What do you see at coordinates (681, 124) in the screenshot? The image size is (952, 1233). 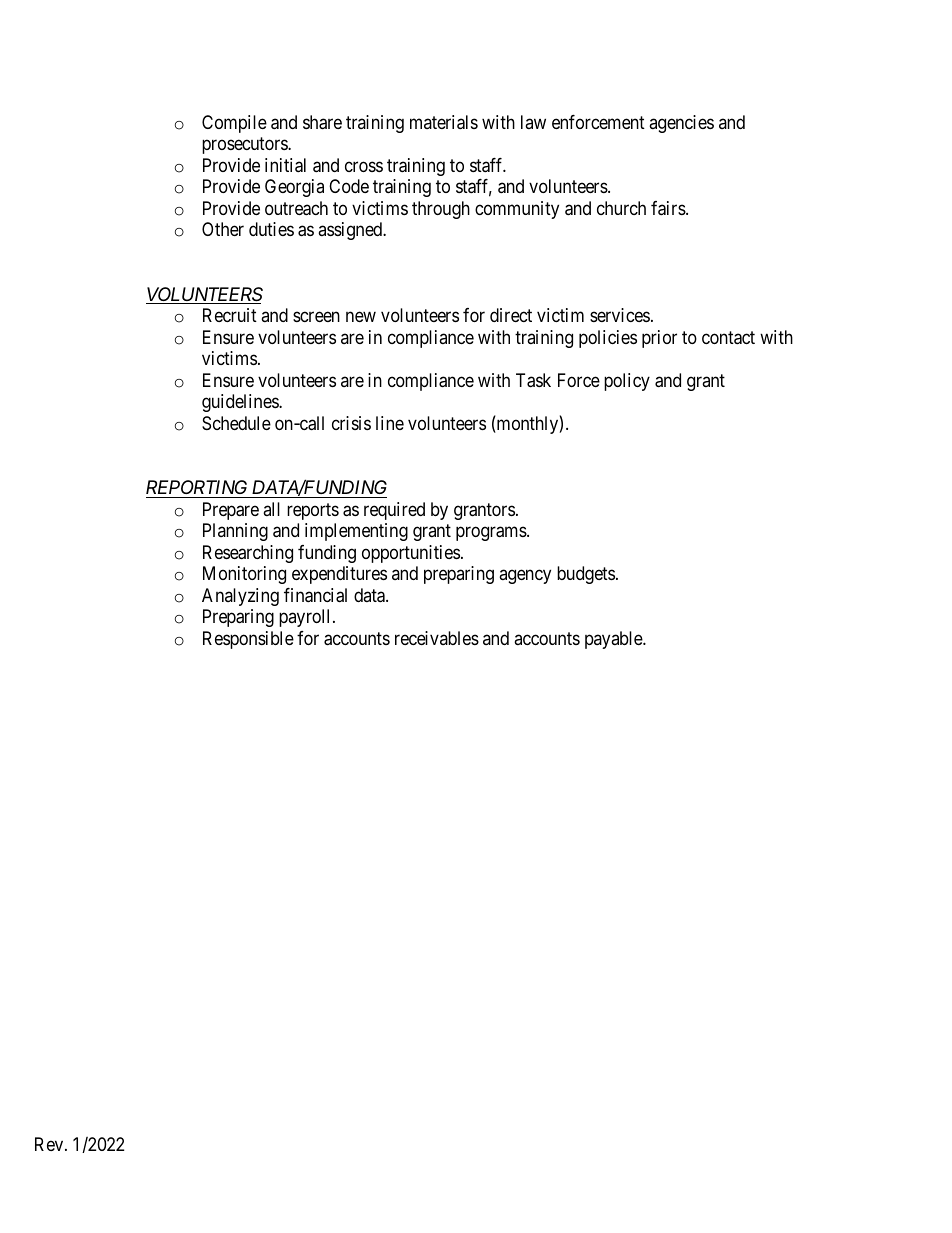 I see `agencies` at bounding box center [681, 124].
